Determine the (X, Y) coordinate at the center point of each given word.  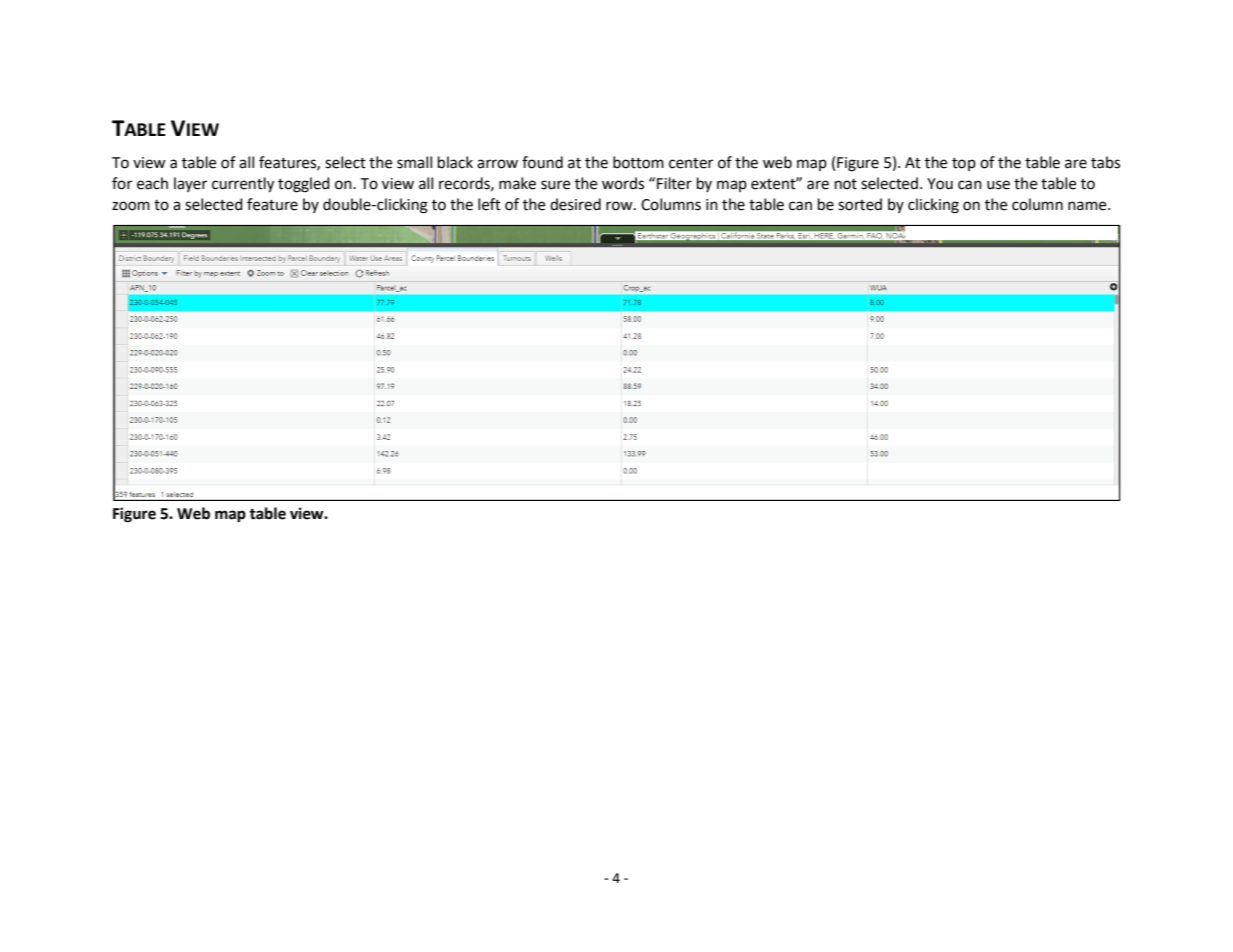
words (623, 183)
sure (555, 185)
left (489, 204)
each (152, 183)
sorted (860, 204)
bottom (638, 162)
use (998, 185)
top (964, 164)
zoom (131, 206)
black (455, 162)
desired (575, 204)
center (691, 163)
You (940, 184)
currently (243, 185)
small (414, 162)
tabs (1105, 162)
